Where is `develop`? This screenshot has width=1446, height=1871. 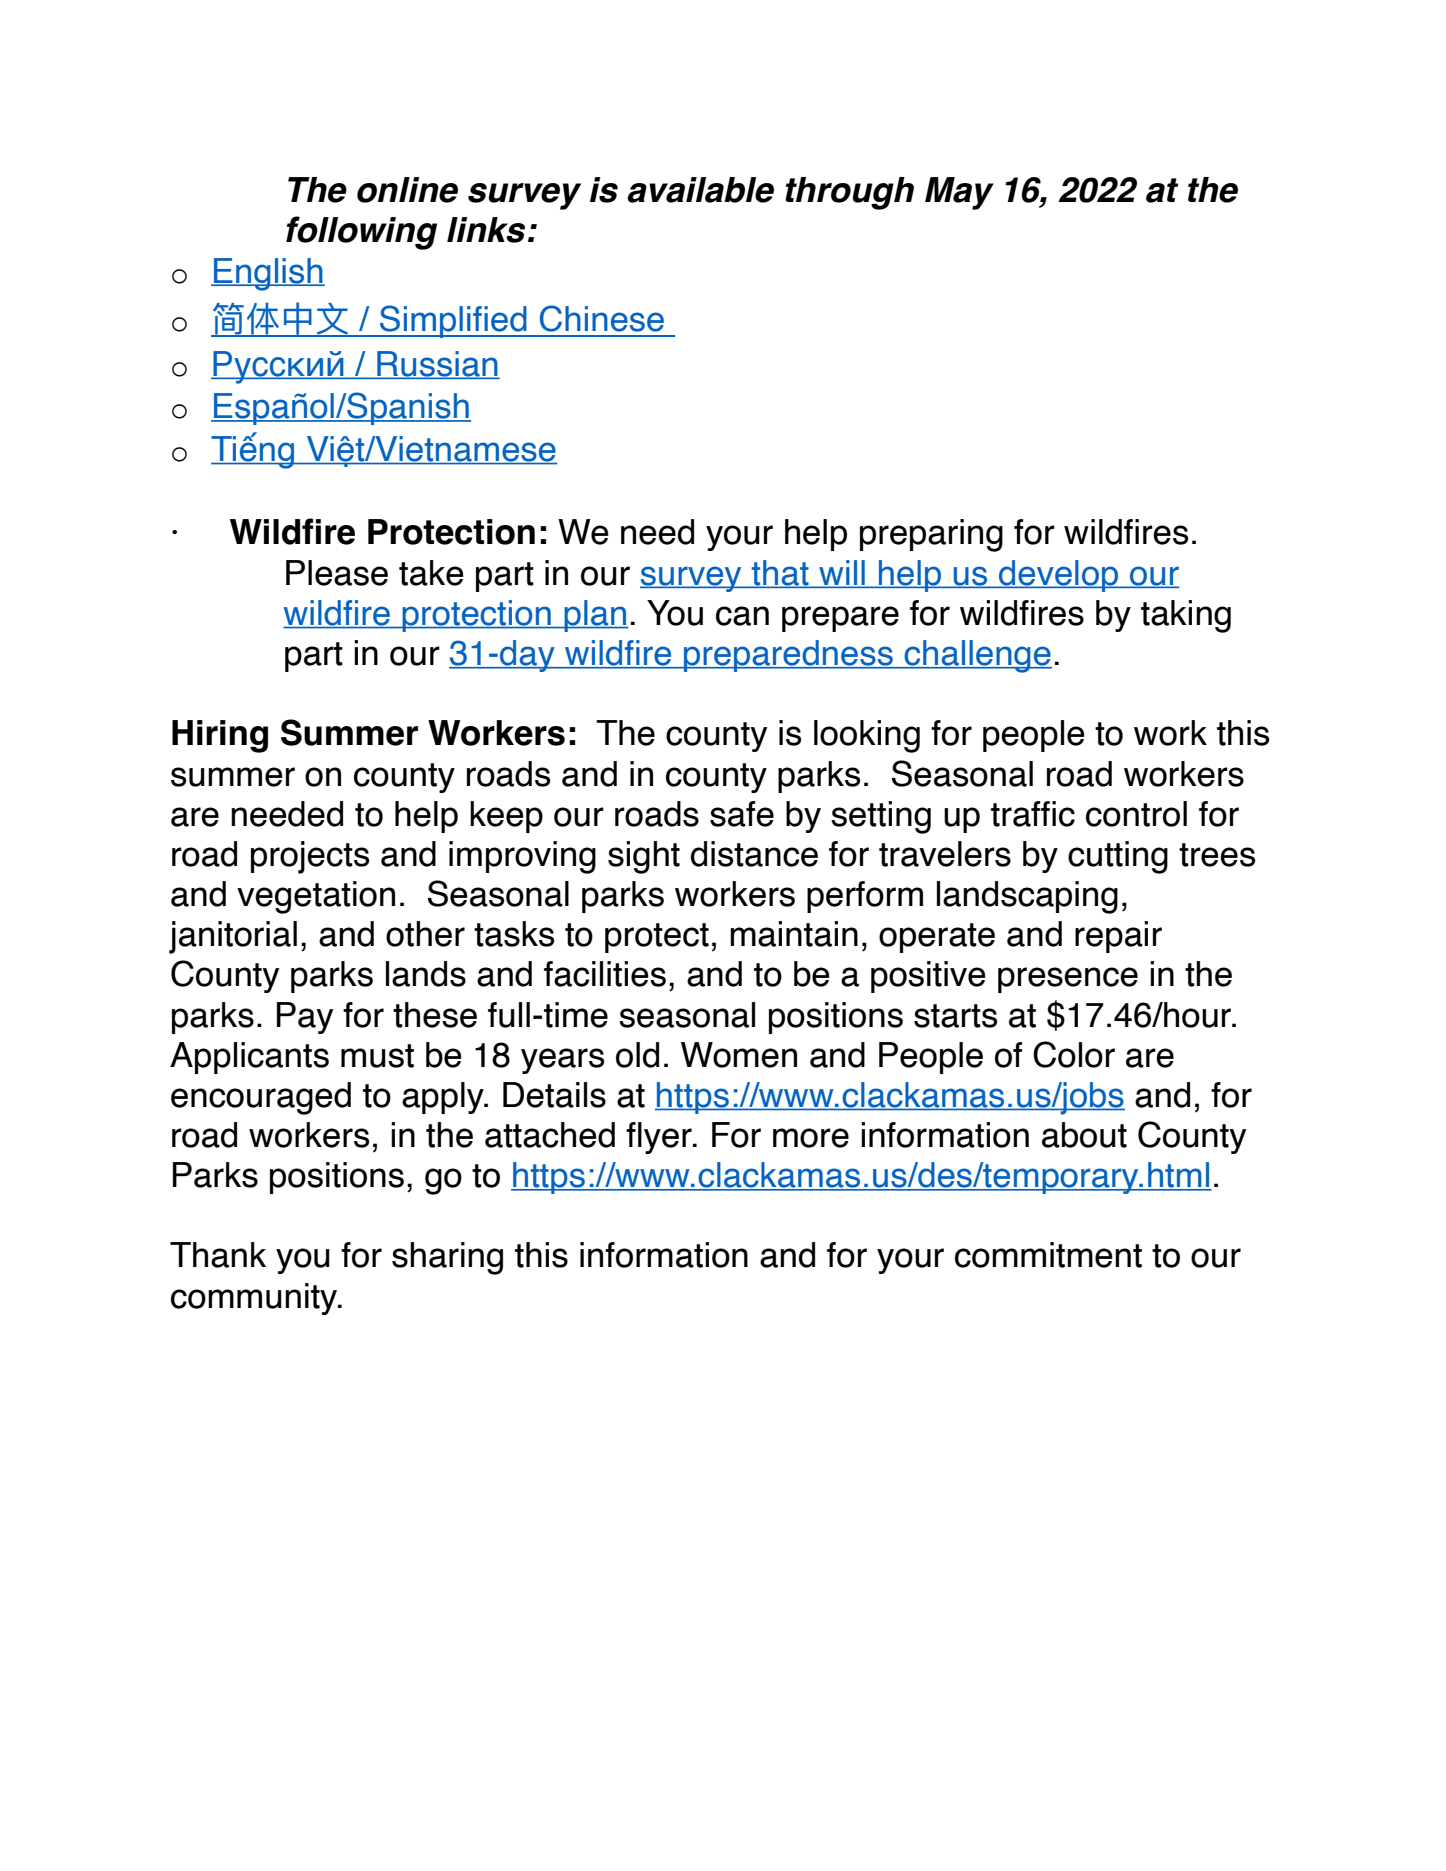 develop is located at coordinates (1059, 576).
